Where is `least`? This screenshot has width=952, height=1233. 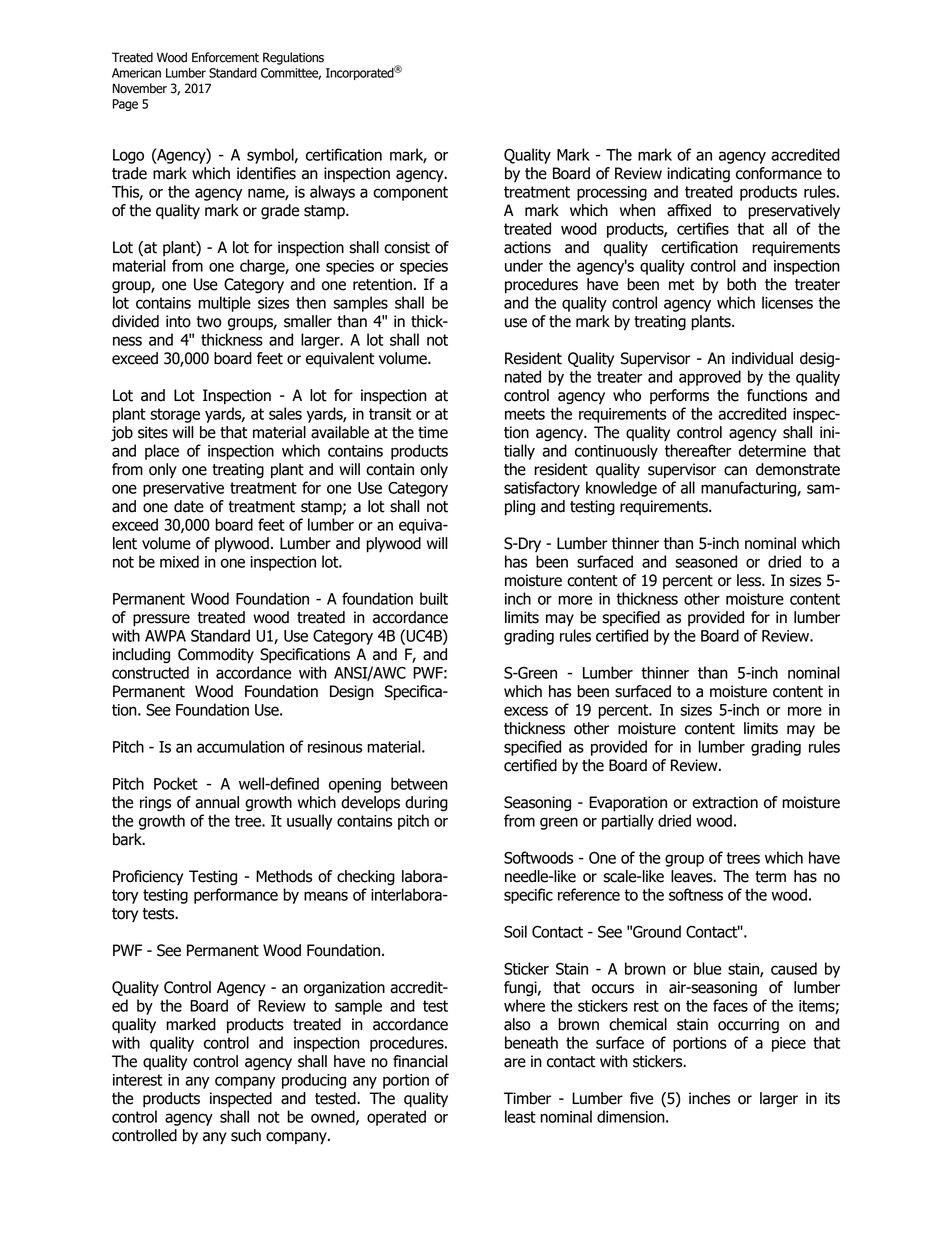
least is located at coordinates (520, 1116).
